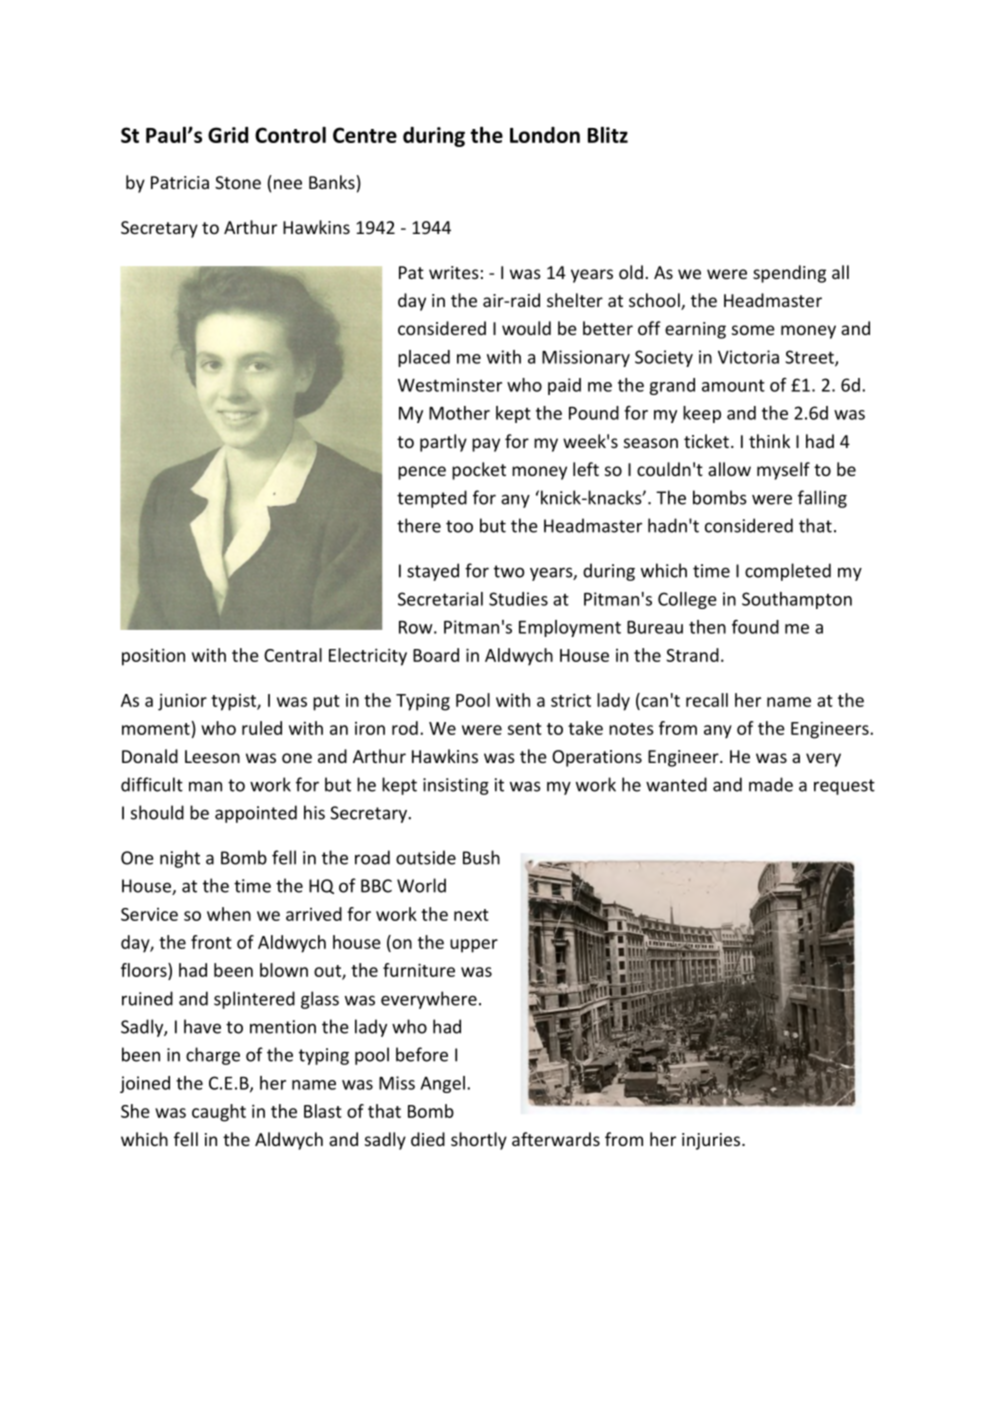 The height and width of the screenshot is (1408, 995). I want to click on caught, so click(219, 1113).
